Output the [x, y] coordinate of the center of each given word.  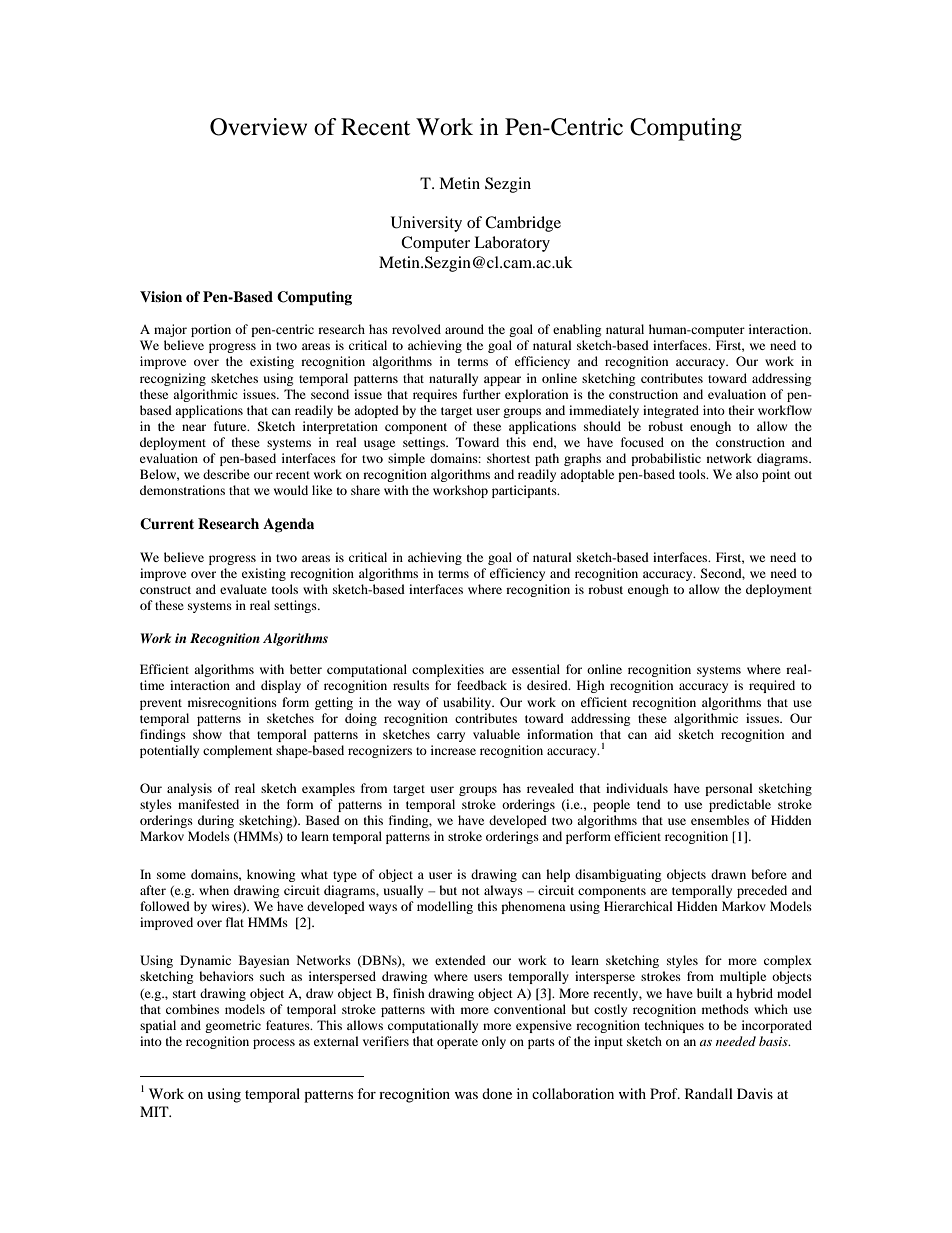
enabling [577, 330]
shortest [508, 458]
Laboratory [512, 244]
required [772, 686]
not [471, 891]
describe [226, 474]
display [281, 686]
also [747, 474]
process [274, 1044]
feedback [482, 685]
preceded [762, 891]
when [214, 890]
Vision [161, 296]
